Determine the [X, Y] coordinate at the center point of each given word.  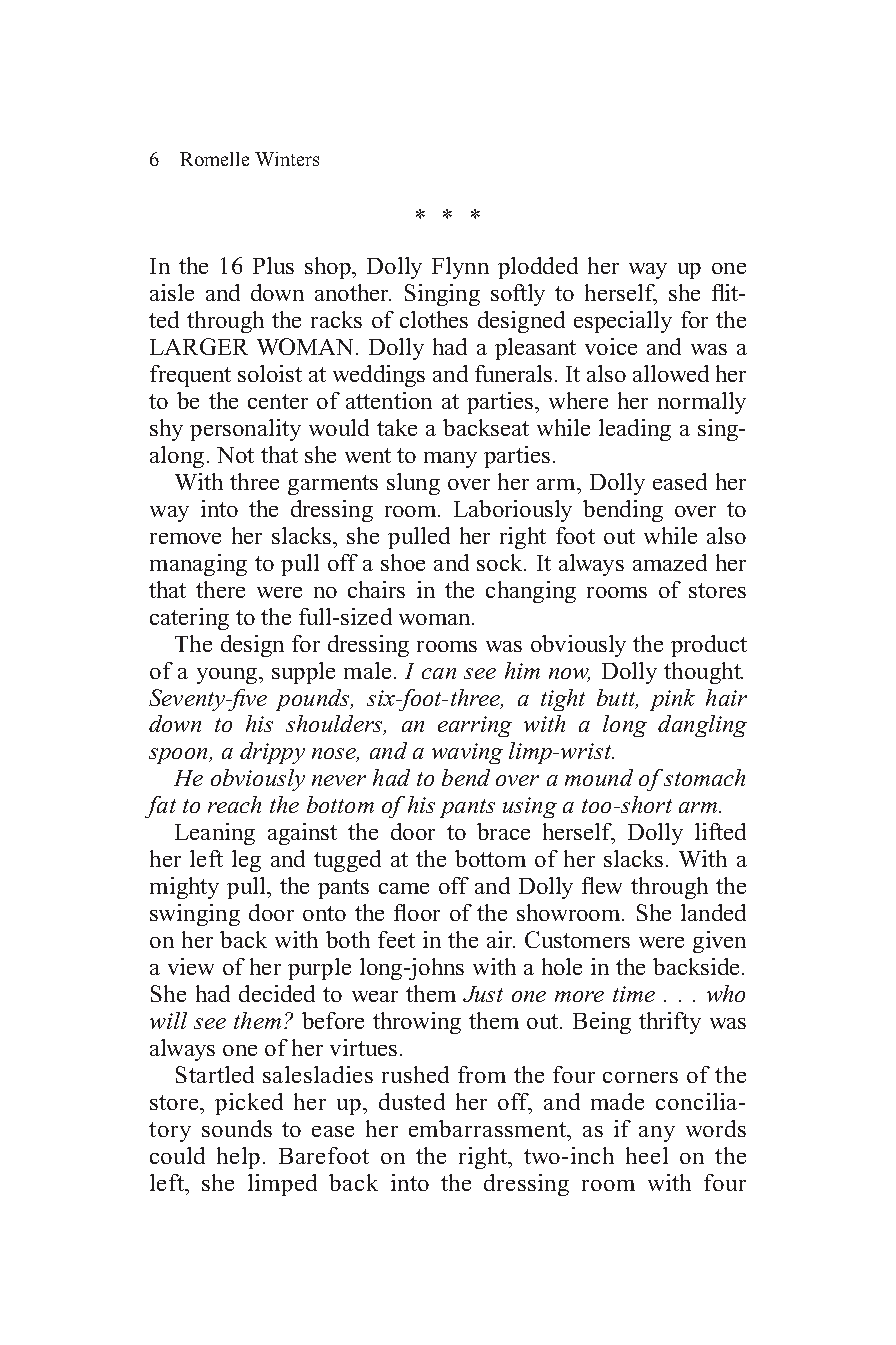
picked [249, 1104]
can [439, 673]
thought [703, 673]
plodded [538, 268]
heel [647, 1155]
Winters [287, 159]
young [228, 676]
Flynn [460, 268]
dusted [412, 1101]
